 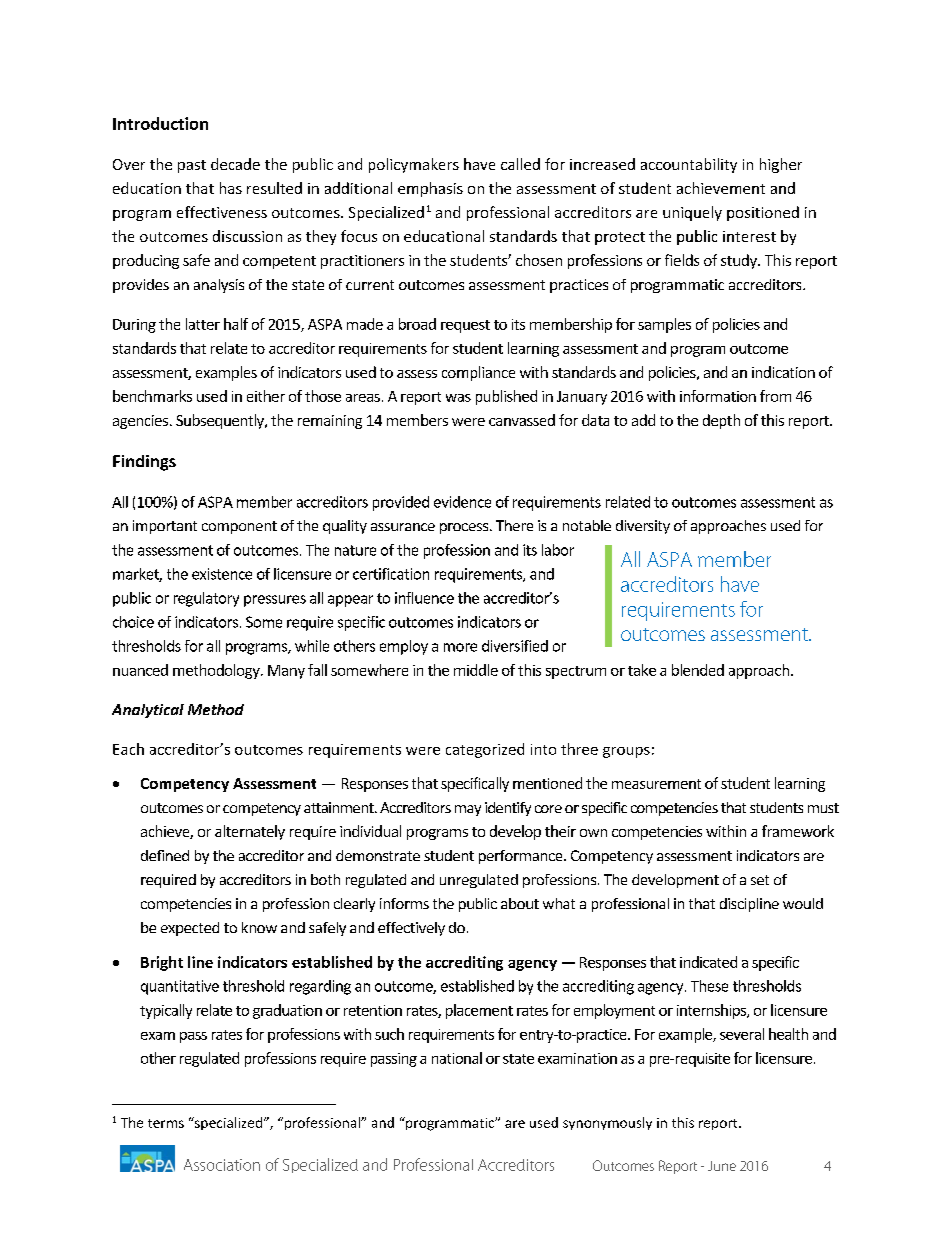 I want to click on evidence, so click(x=462, y=502).
